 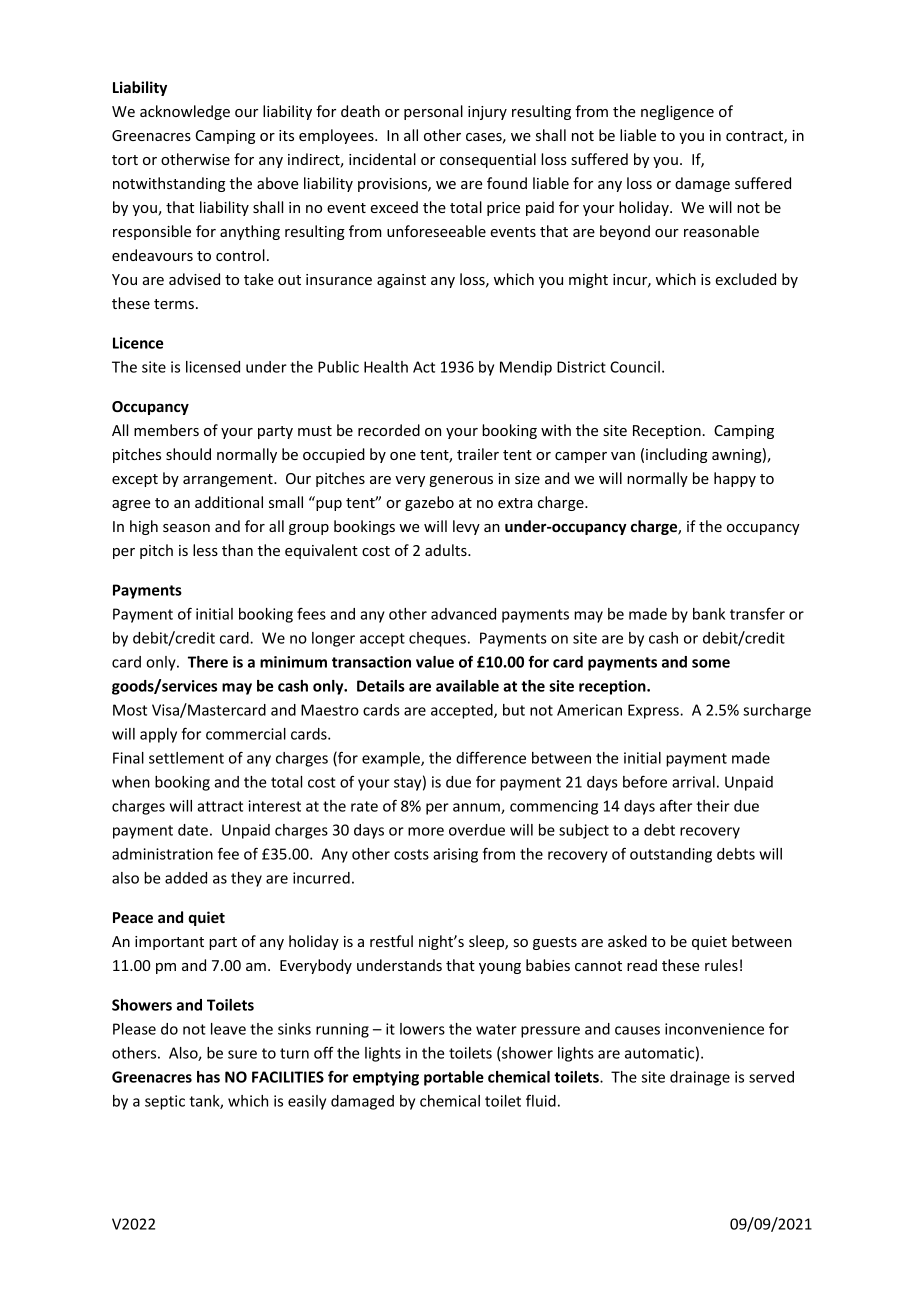 I want to click on date, so click(x=193, y=830).
